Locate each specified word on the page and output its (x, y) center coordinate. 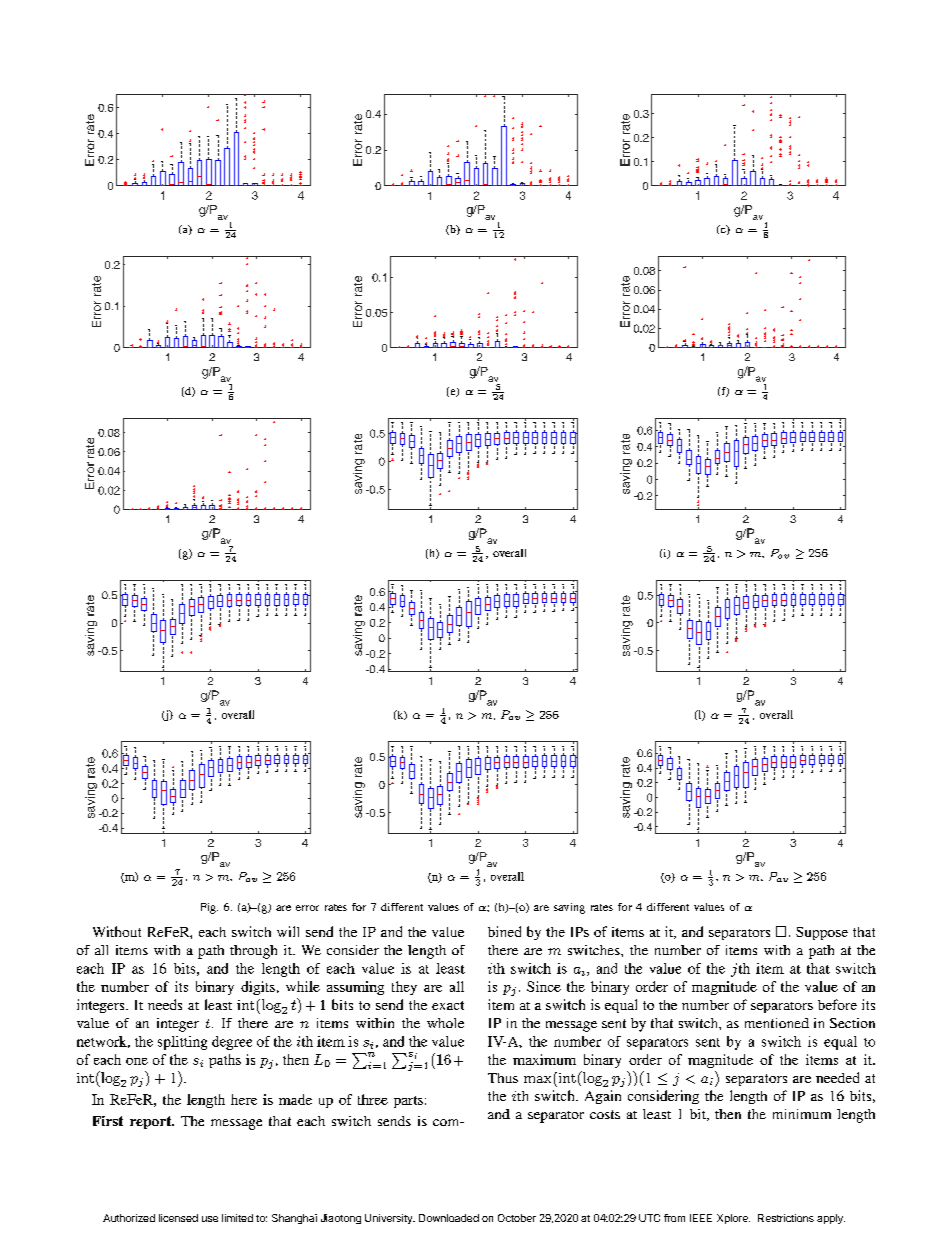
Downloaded (449, 1218)
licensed (178, 1218)
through (253, 952)
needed (837, 1077)
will (288, 931)
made (295, 1099)
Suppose (822, 933)
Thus (503, 1078)
